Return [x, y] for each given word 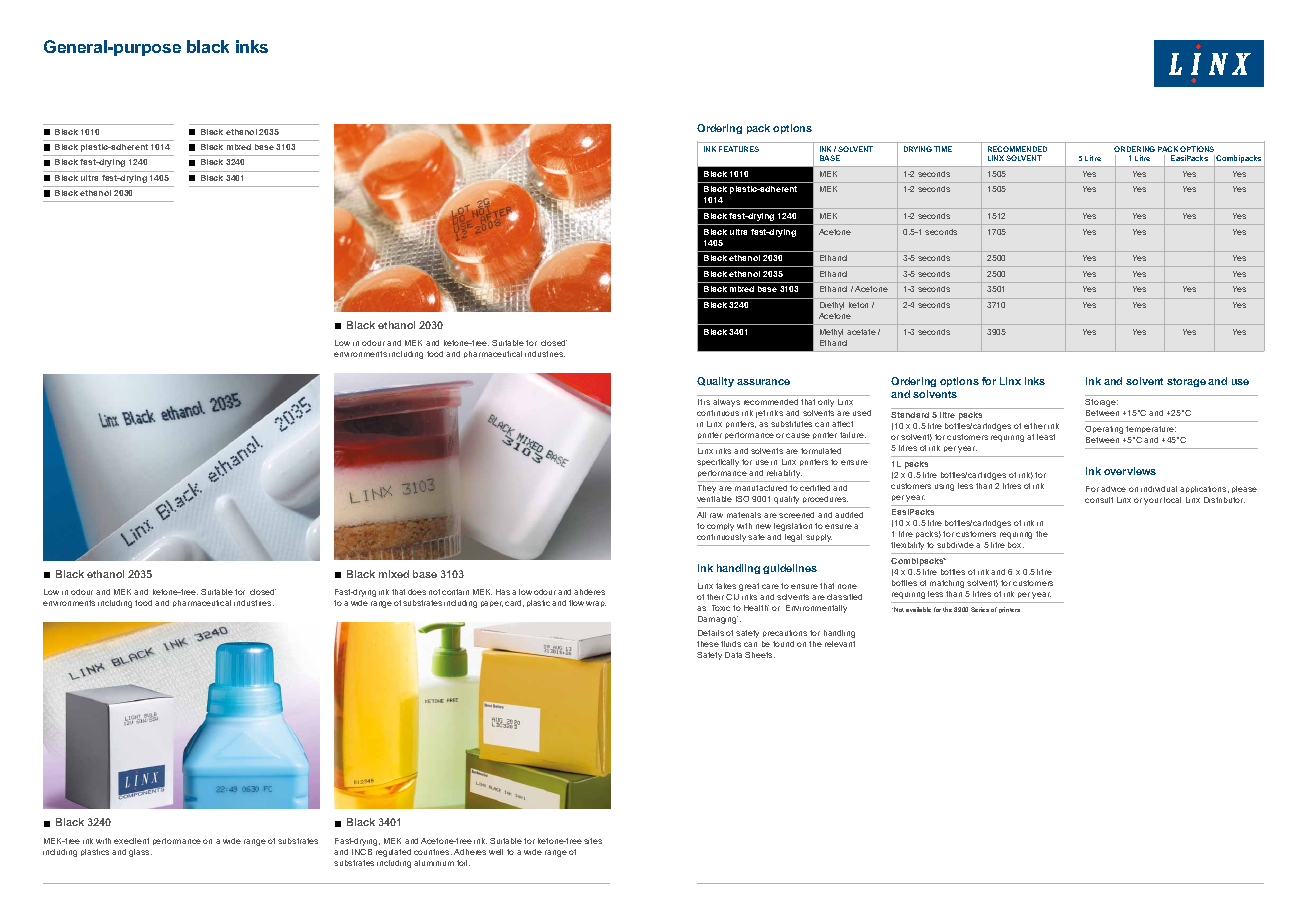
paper [492, 604]
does [417, 592]
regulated [393, 853]
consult [1099, 500]
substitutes [791, 424]
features [739, 149]
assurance [763, 382]
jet [760, 414]
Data [733, 655]
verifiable [714, 499]
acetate [861, 332]
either [1035, 426]
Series [980, 609]
